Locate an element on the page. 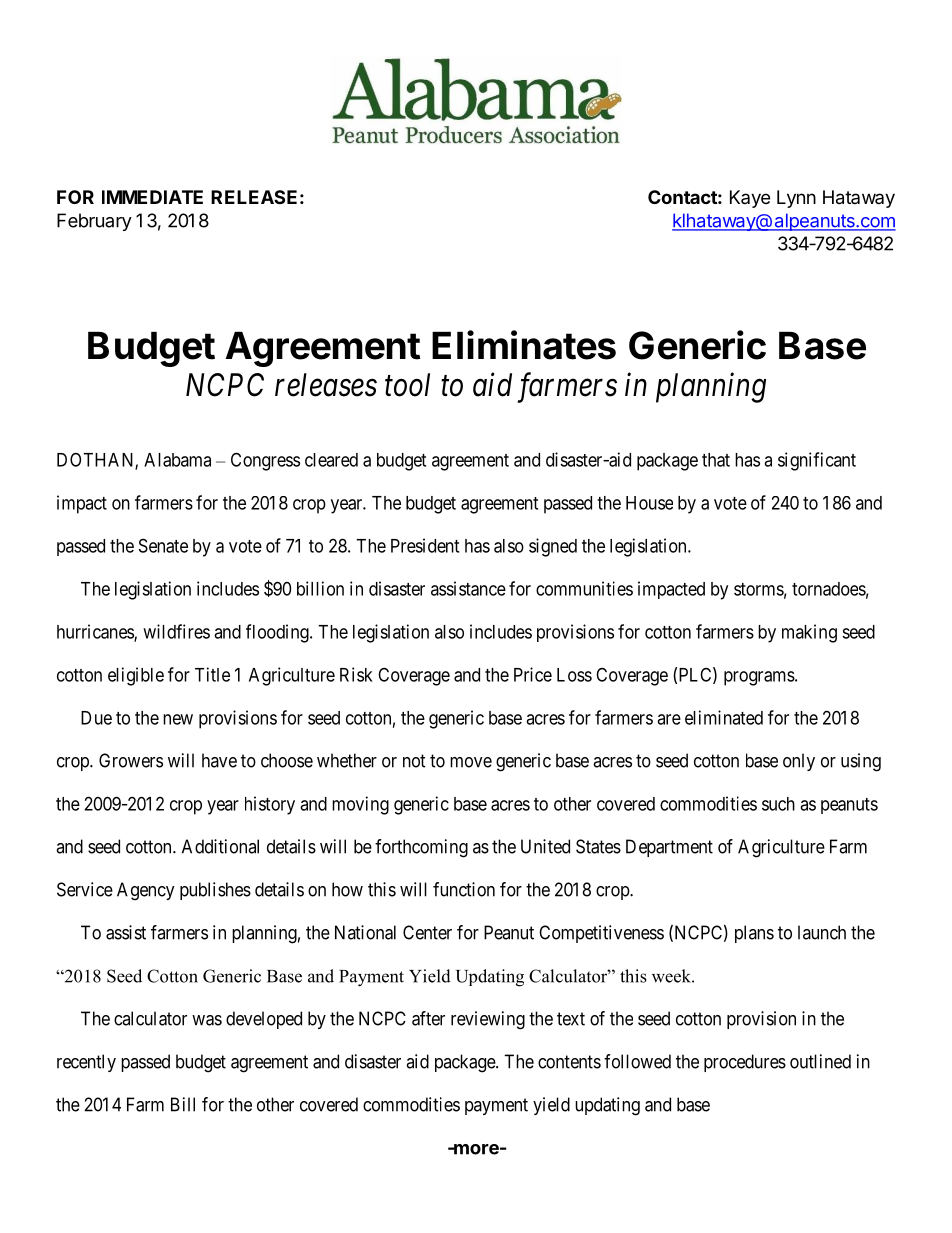 This page has height=1233, width=952. was is located at coordinates (207, 1020).
